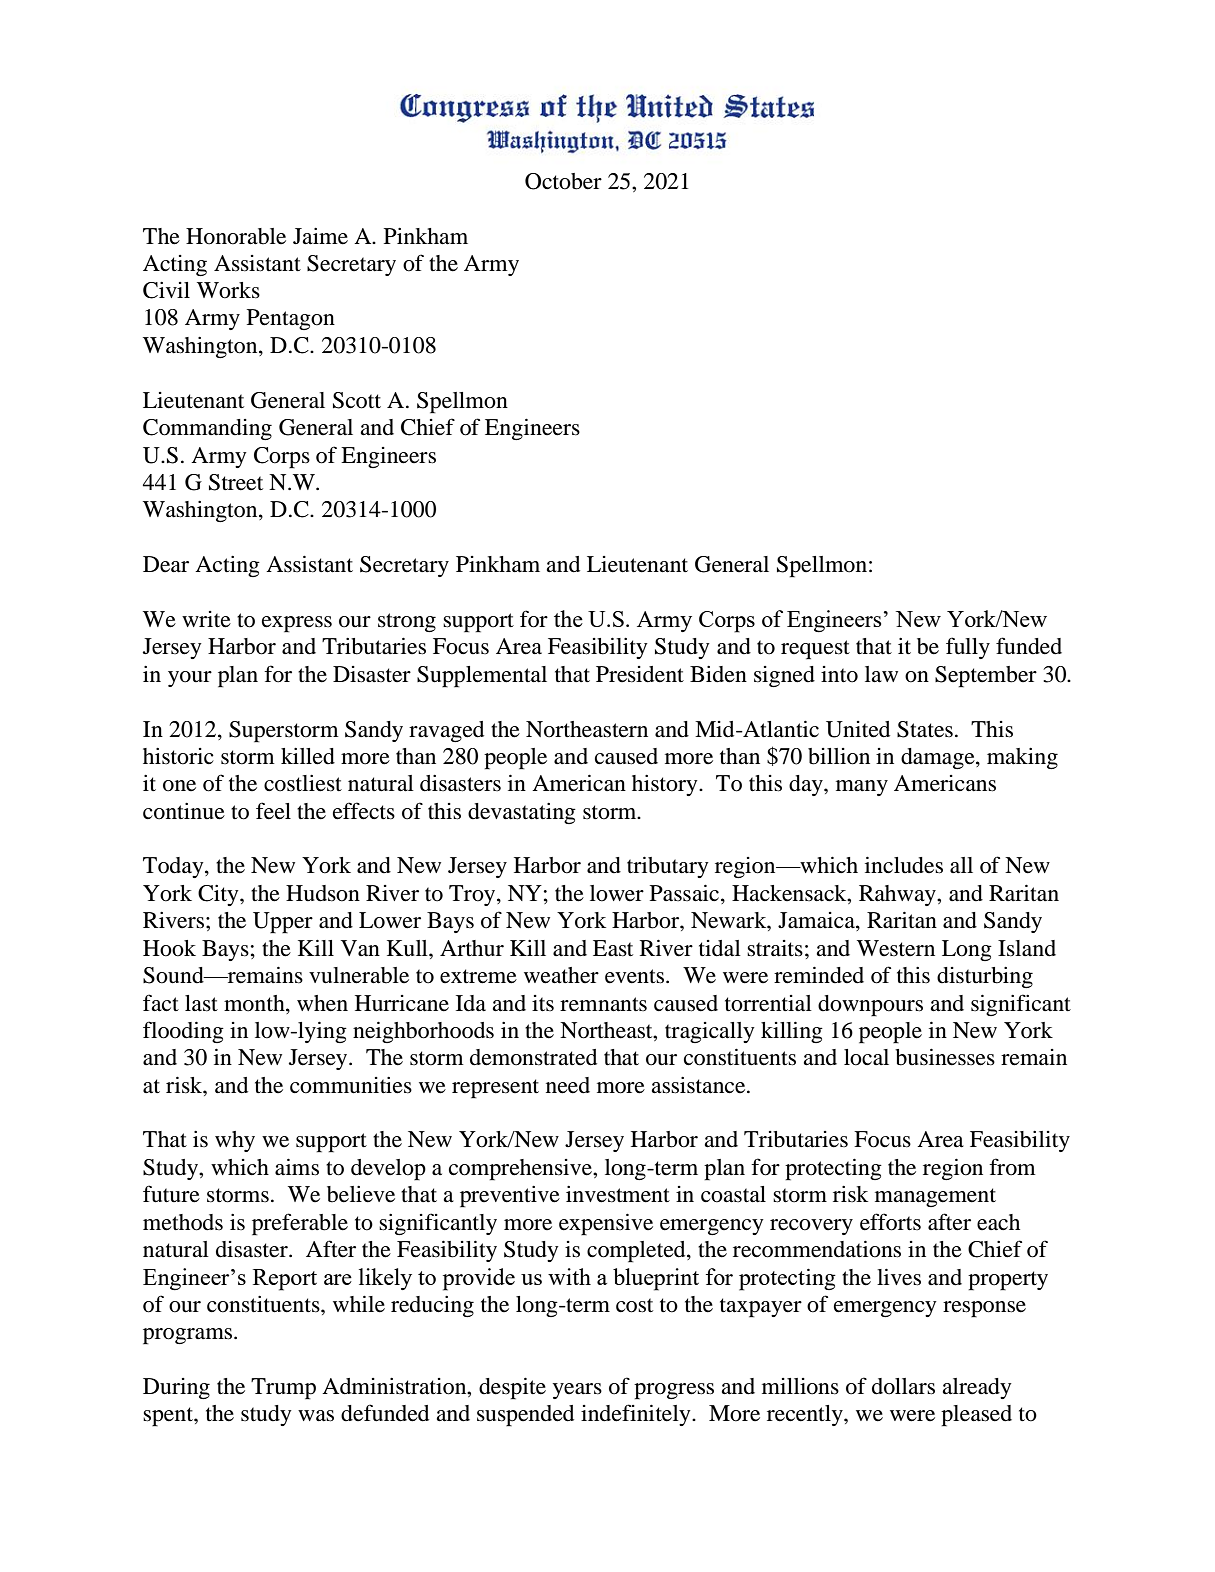 This document has width=1215, height=1572. I want to click on Jaime, so click(320, 236).
